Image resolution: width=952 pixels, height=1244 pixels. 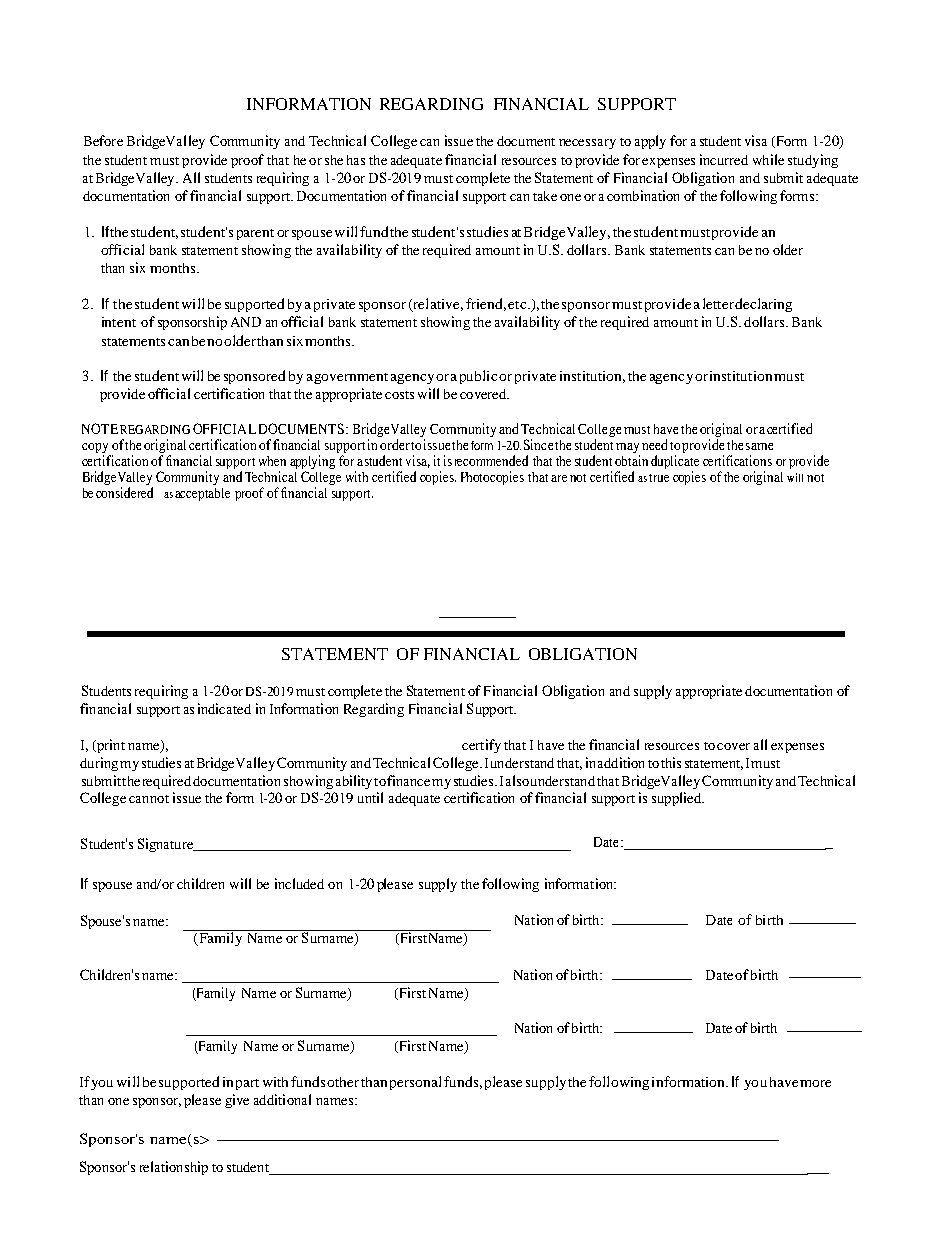 What do you see at coordinates (174, 1168) in the document?
I see `relationship` at bounding box center [174, 1168].
